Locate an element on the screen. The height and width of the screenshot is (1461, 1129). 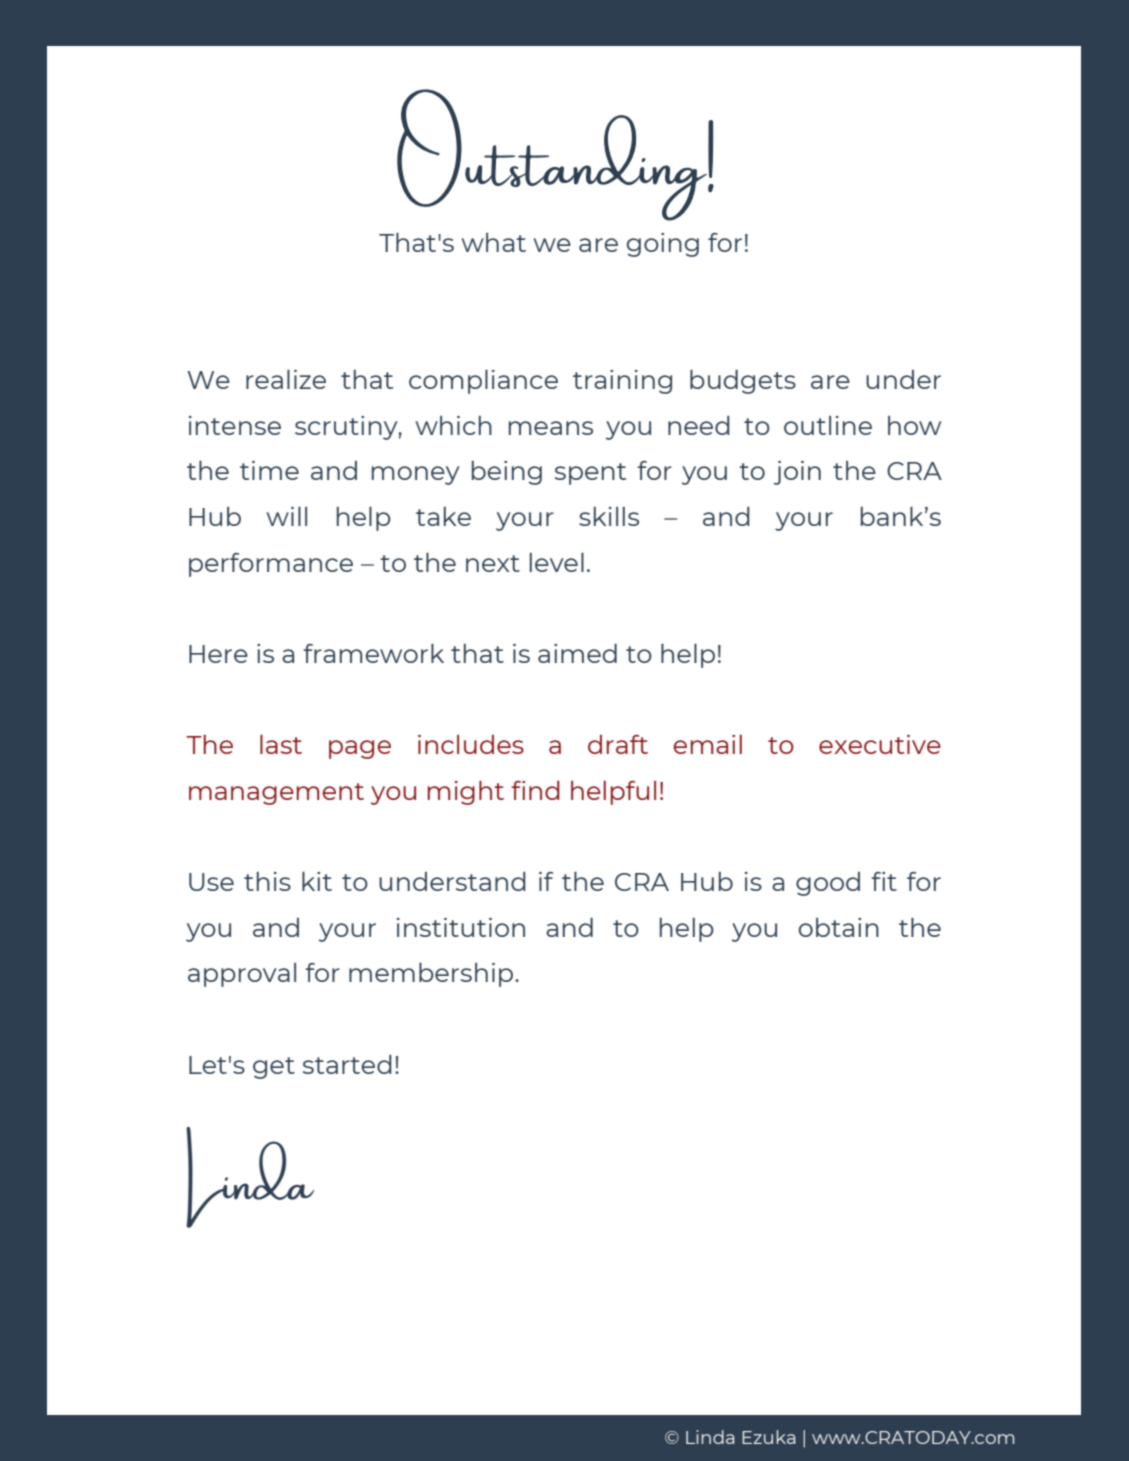
started is located at coordinates (347, 1064).
